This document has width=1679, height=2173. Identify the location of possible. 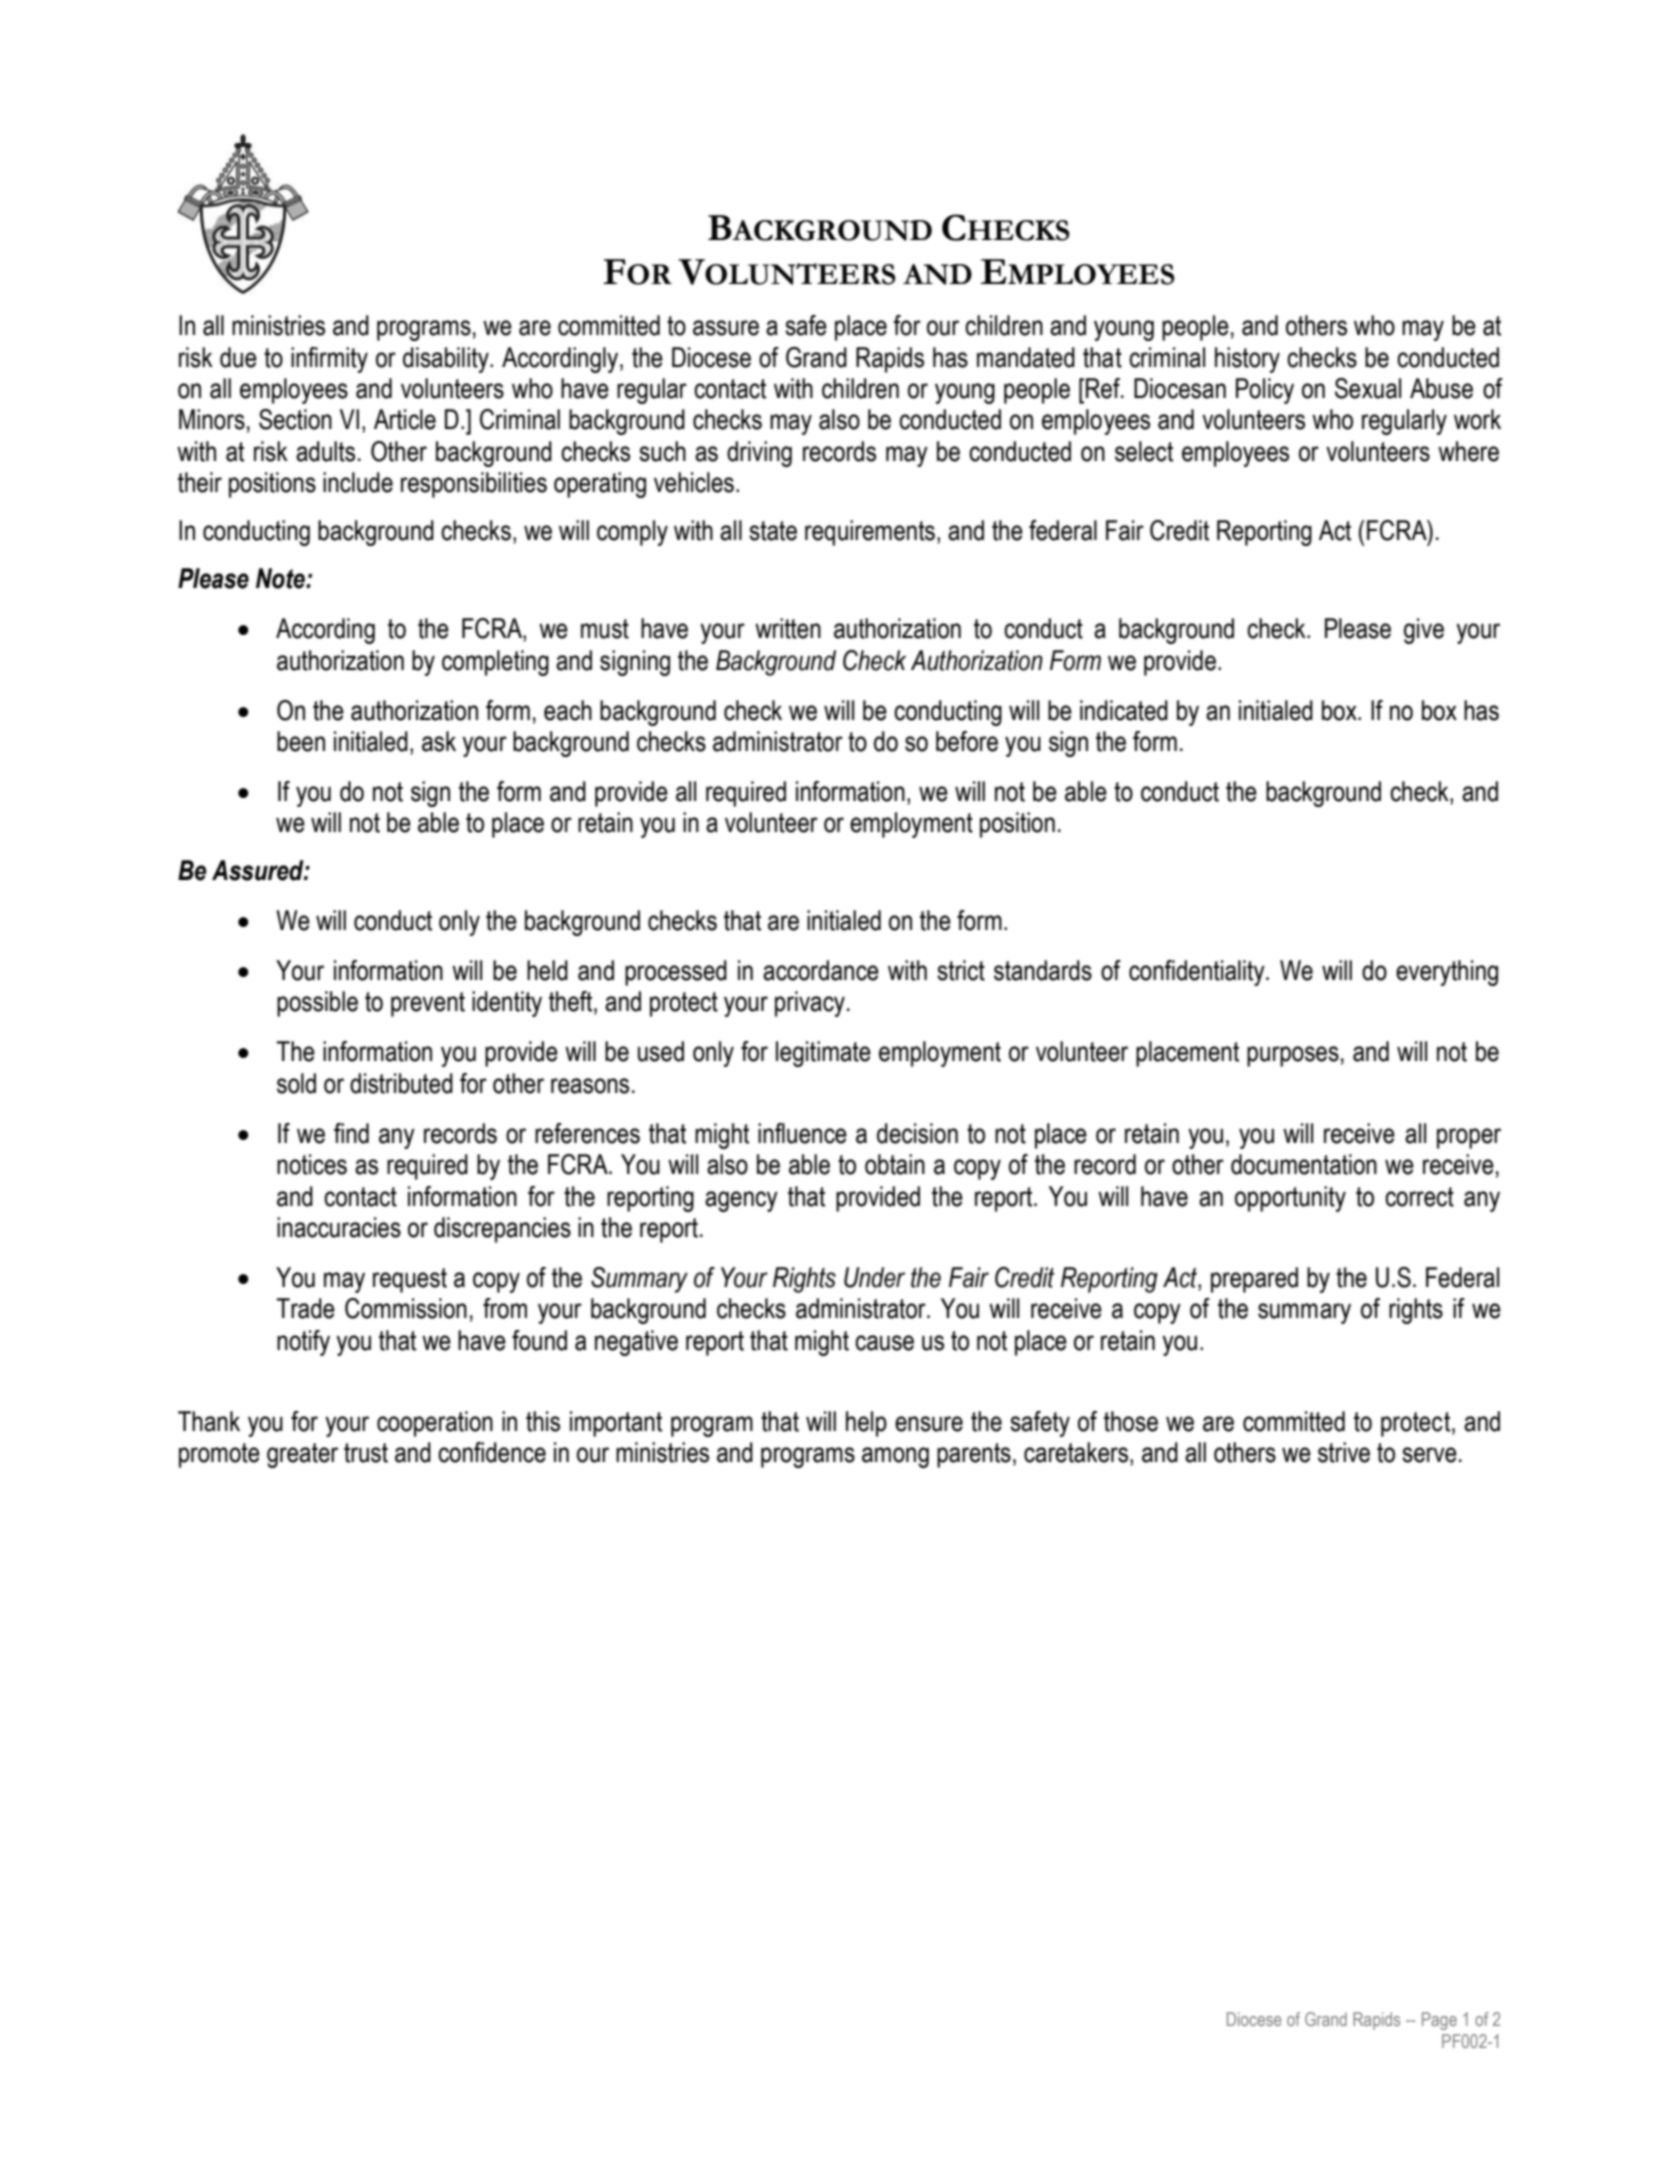
(317, 1004).
